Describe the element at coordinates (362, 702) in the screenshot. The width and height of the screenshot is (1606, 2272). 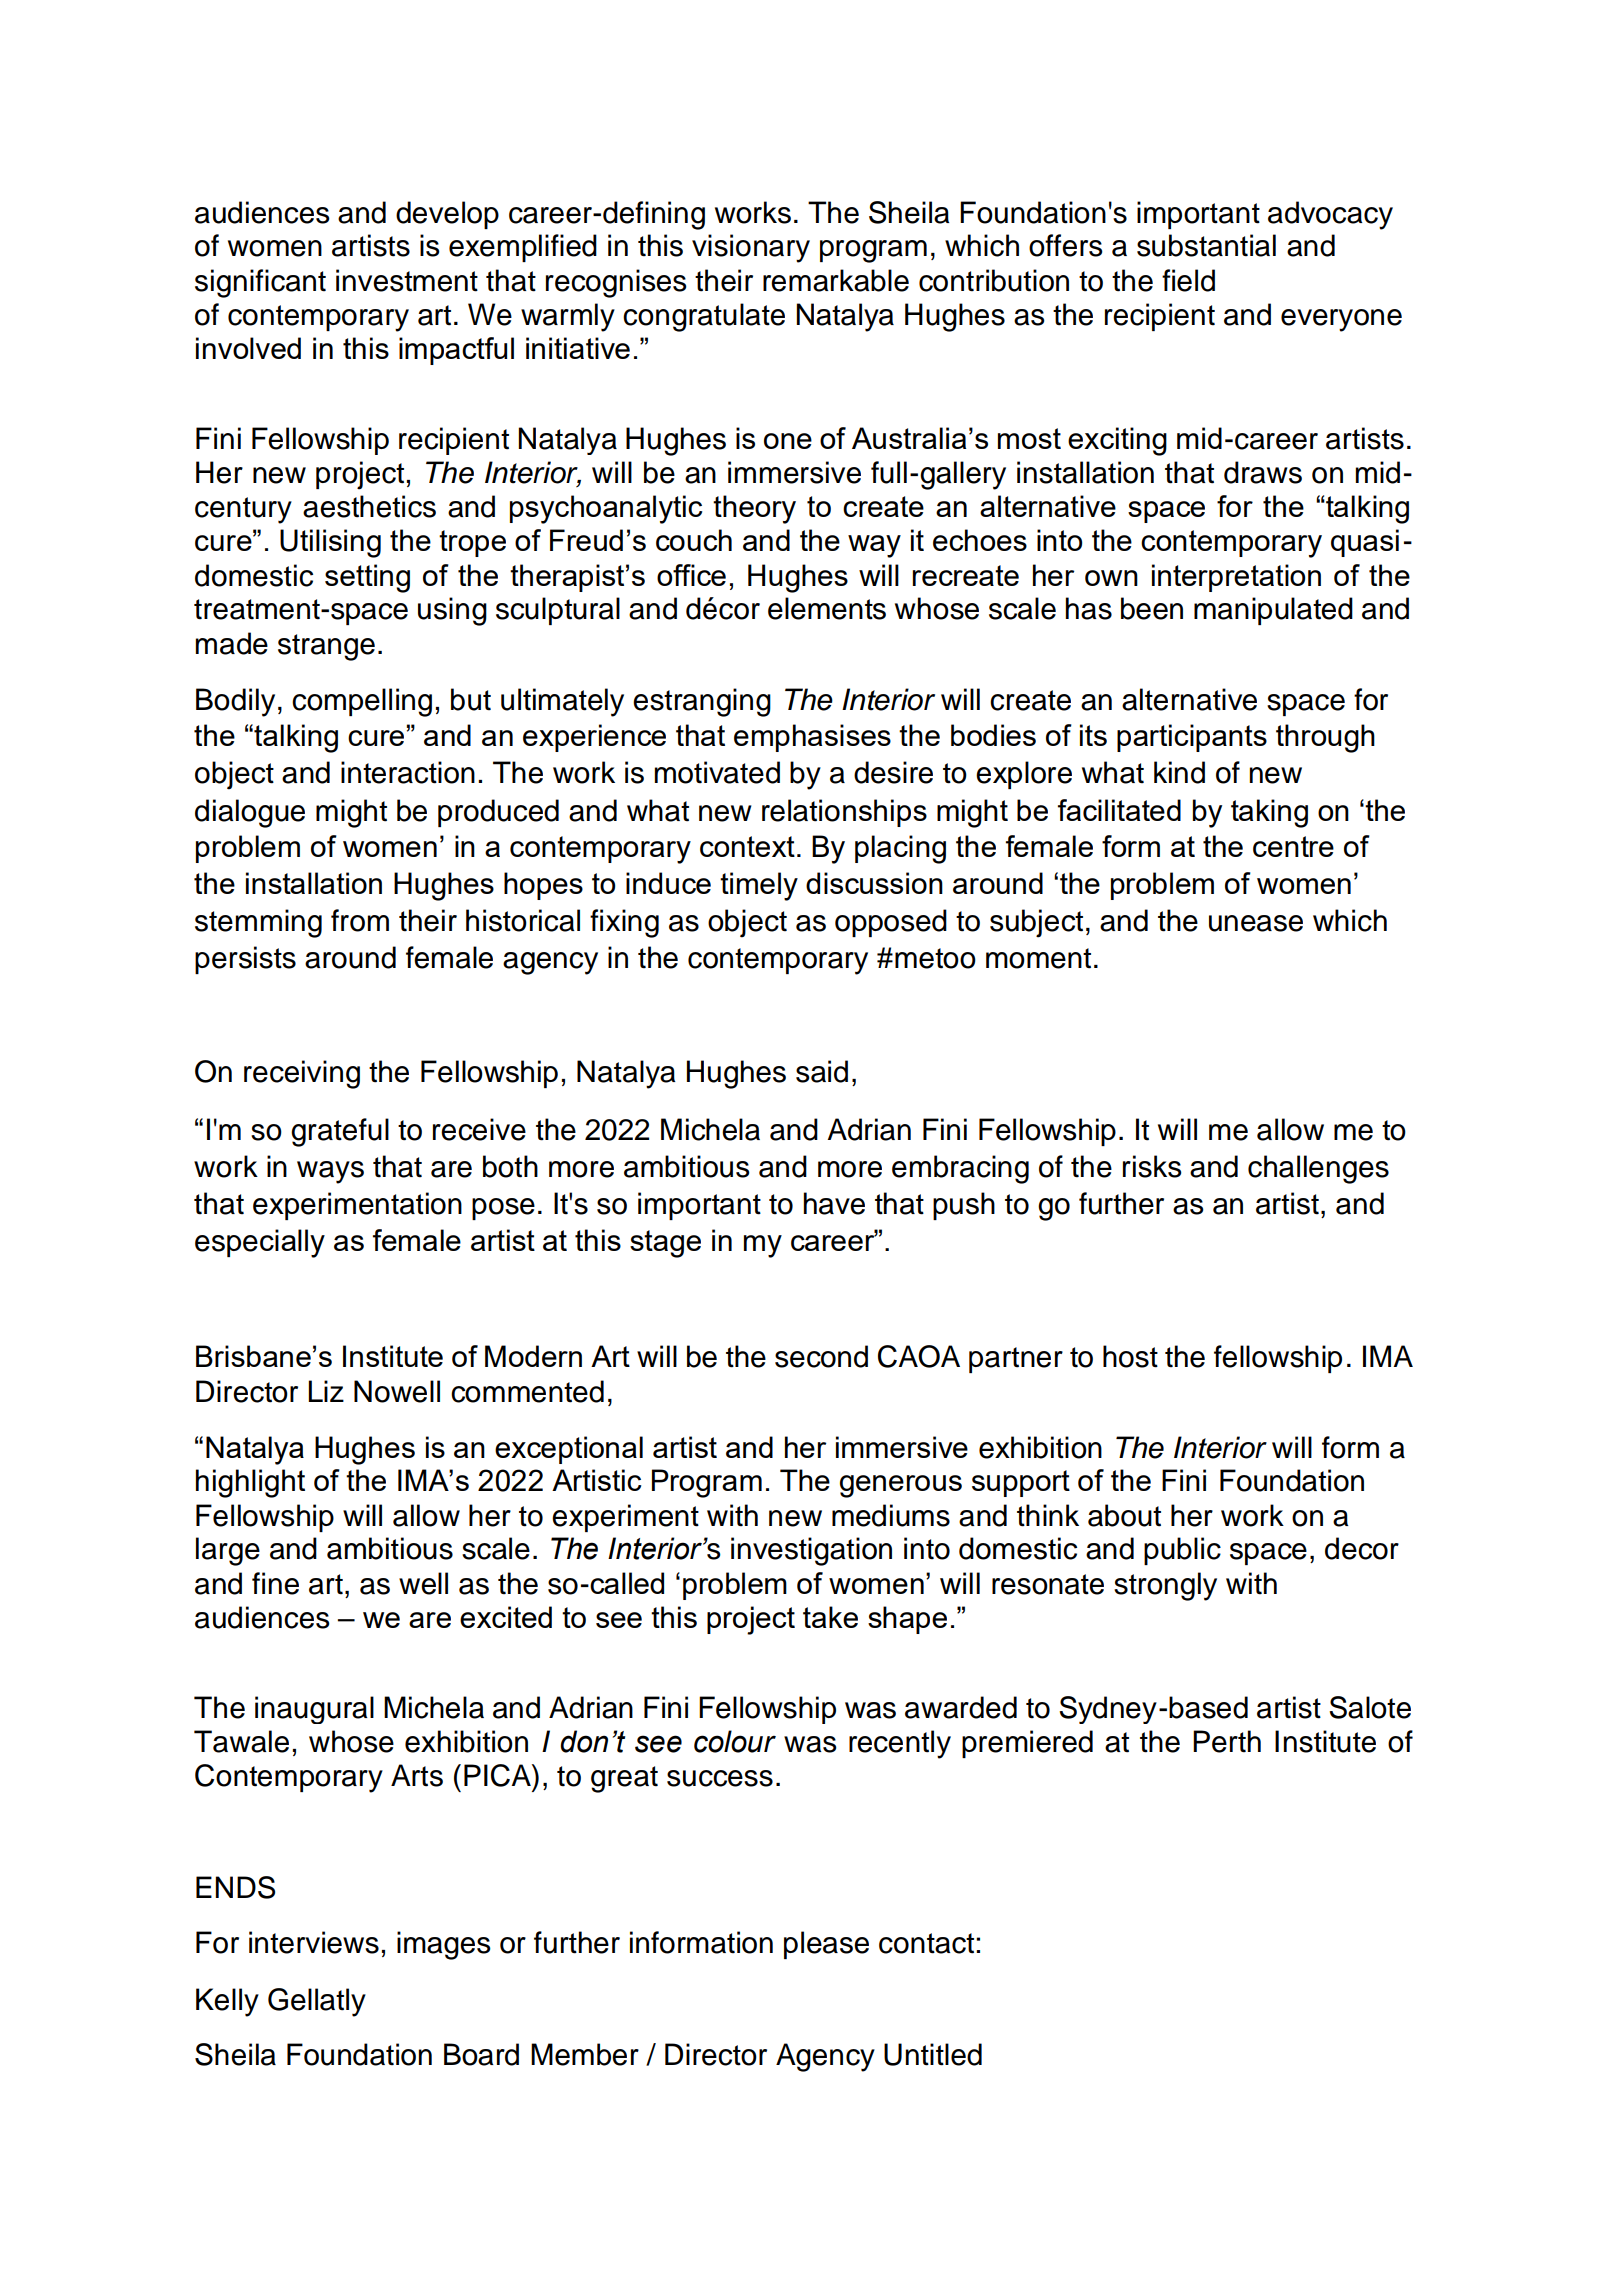
I see `compelling` at that location.
